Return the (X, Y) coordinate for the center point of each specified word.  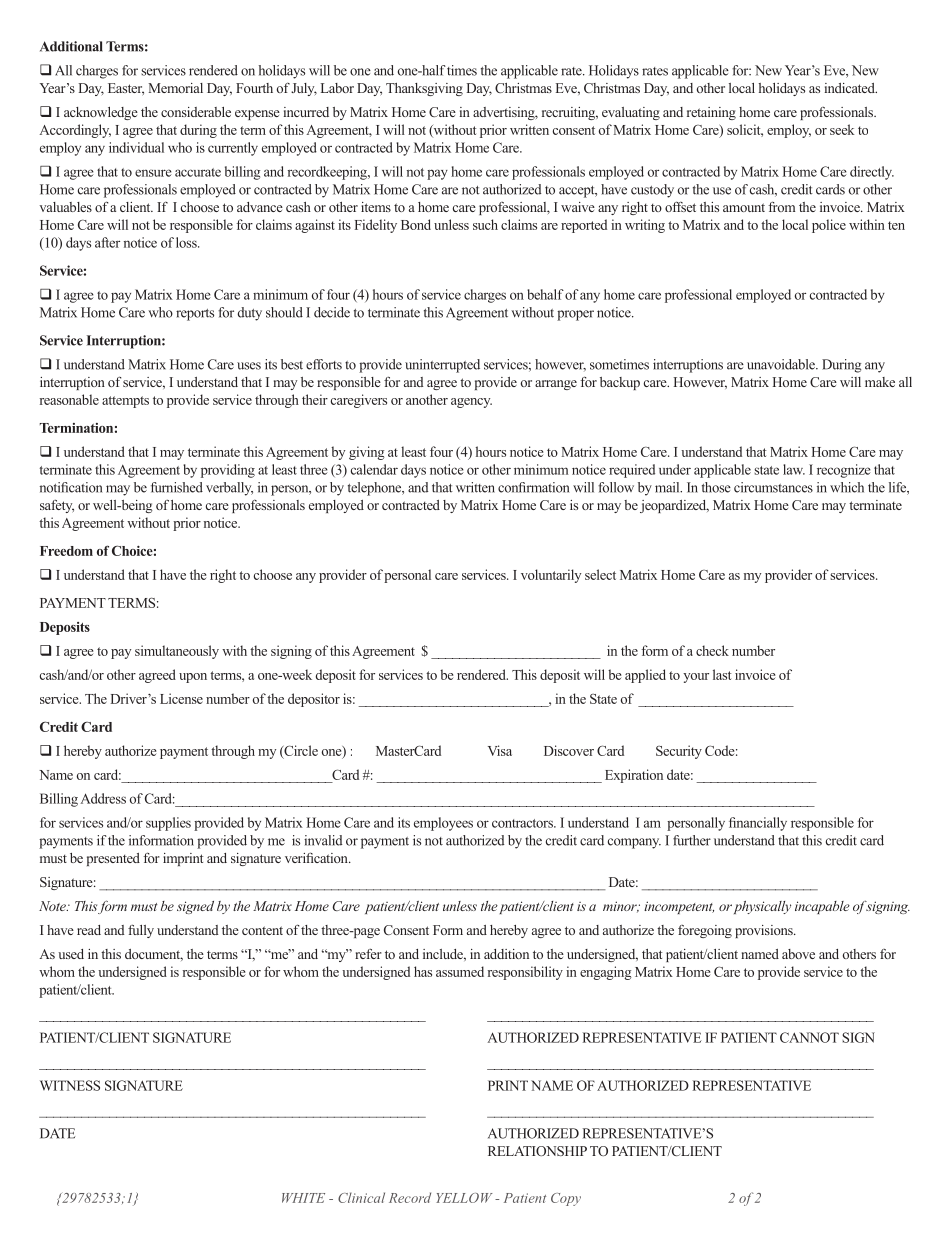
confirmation (533, 487)
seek (842, 129)
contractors (523, 823)
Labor (337, 88)
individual (136, 147)
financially (758, 824)
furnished (177, 487)
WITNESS (70, 1085)
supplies (168, 824)
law (794, 469)
